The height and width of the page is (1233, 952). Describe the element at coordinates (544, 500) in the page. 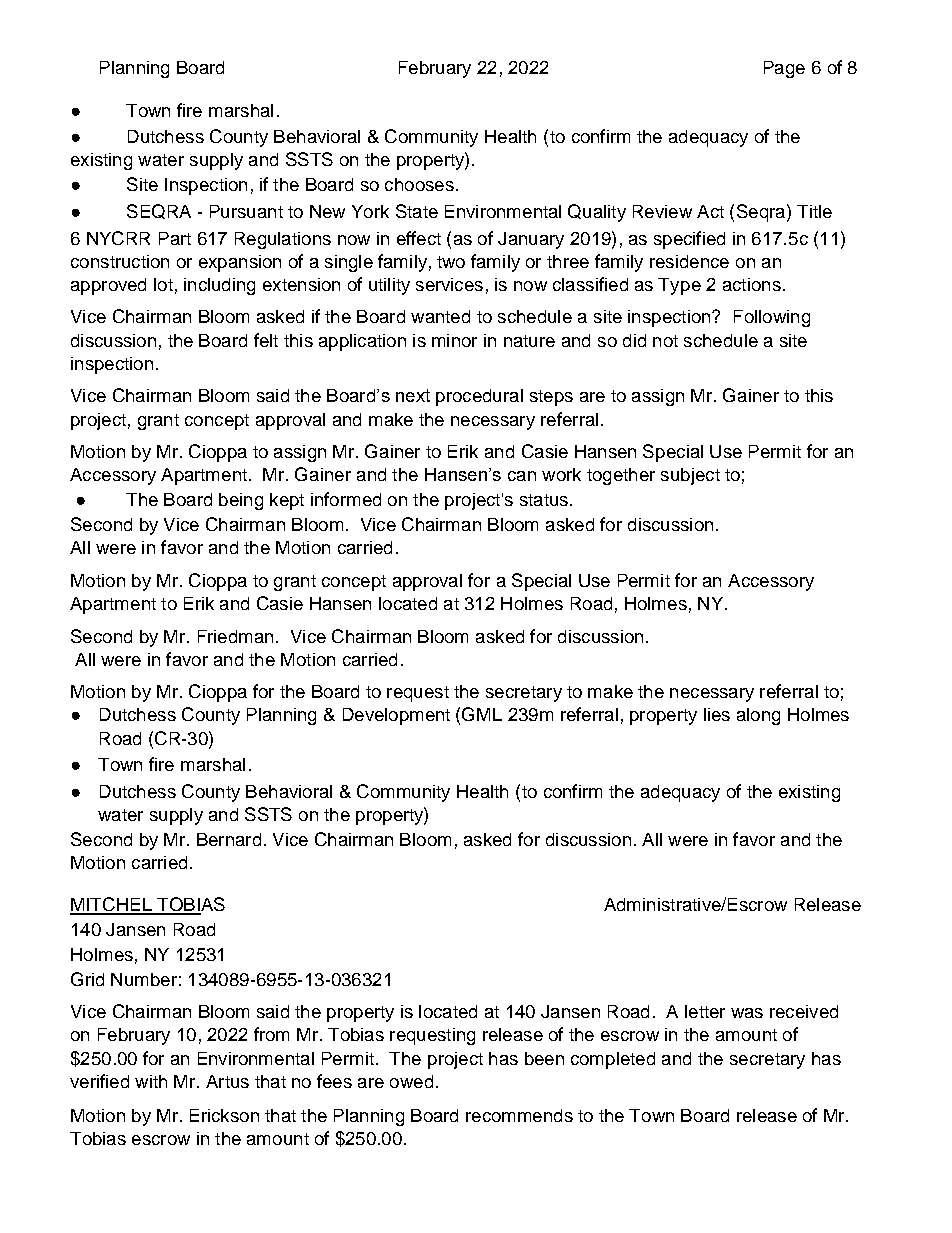

I see `status` at that location.
